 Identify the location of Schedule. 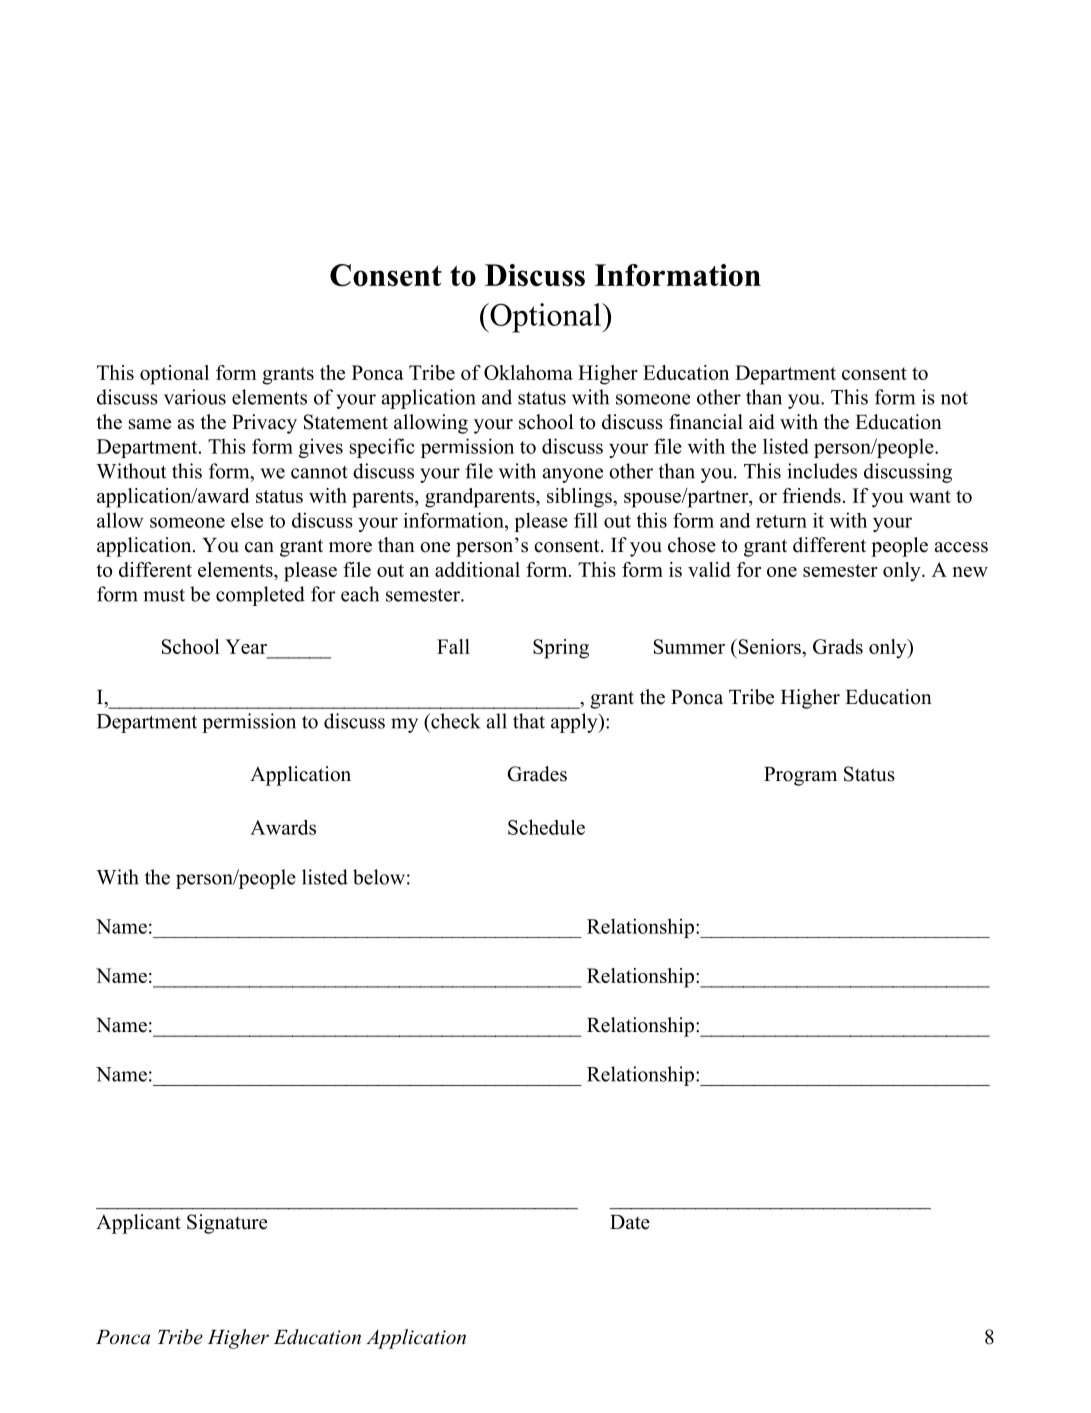
(546, 827).
